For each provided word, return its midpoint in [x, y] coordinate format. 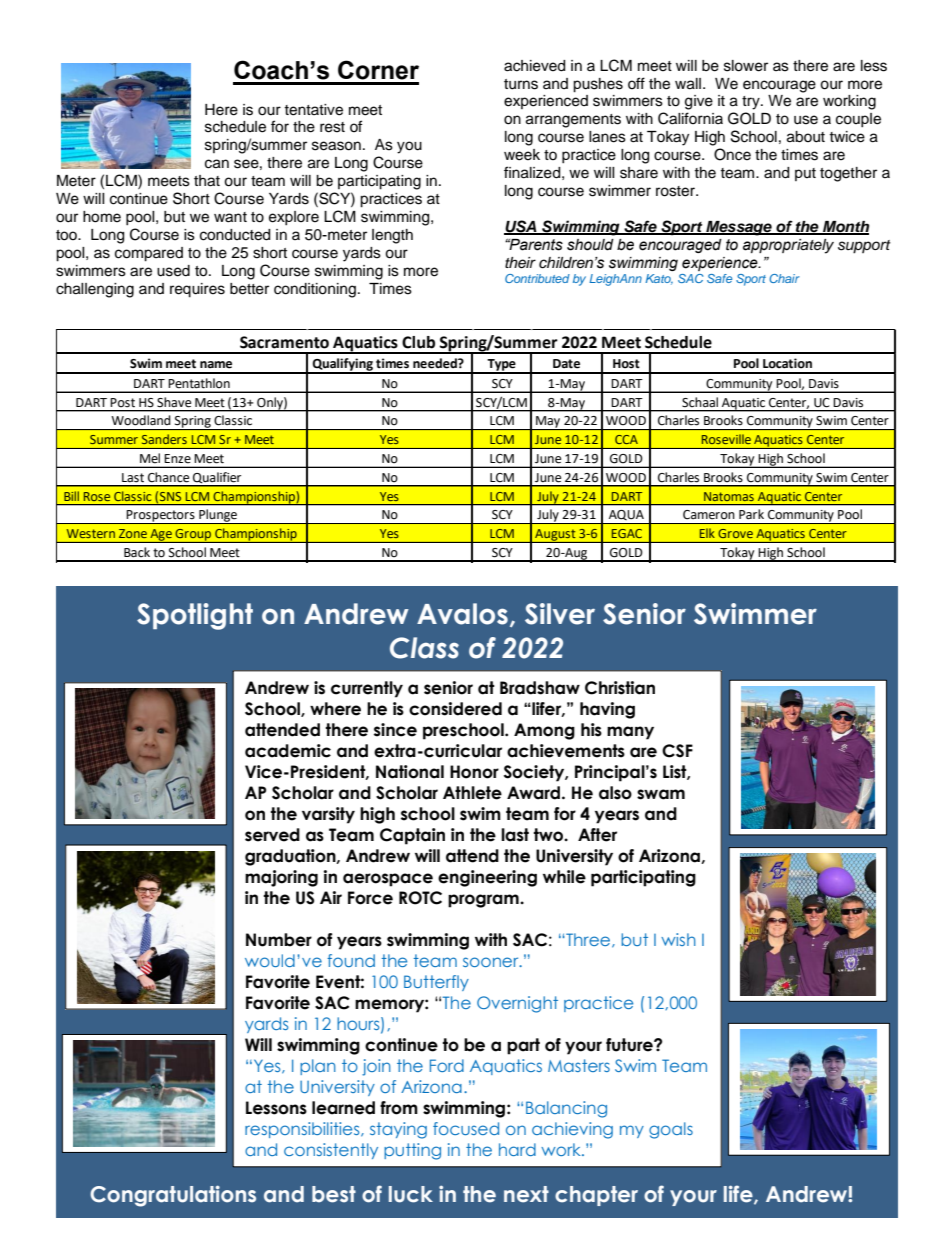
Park [751, 514]
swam [661, 794]
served [272, 835]
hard [517, 1149]
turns [521, 84]
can [217, 164]
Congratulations [173, 1196]
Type [502, 366]
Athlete [472, 793]
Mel [150, 458]
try [752, 103]
